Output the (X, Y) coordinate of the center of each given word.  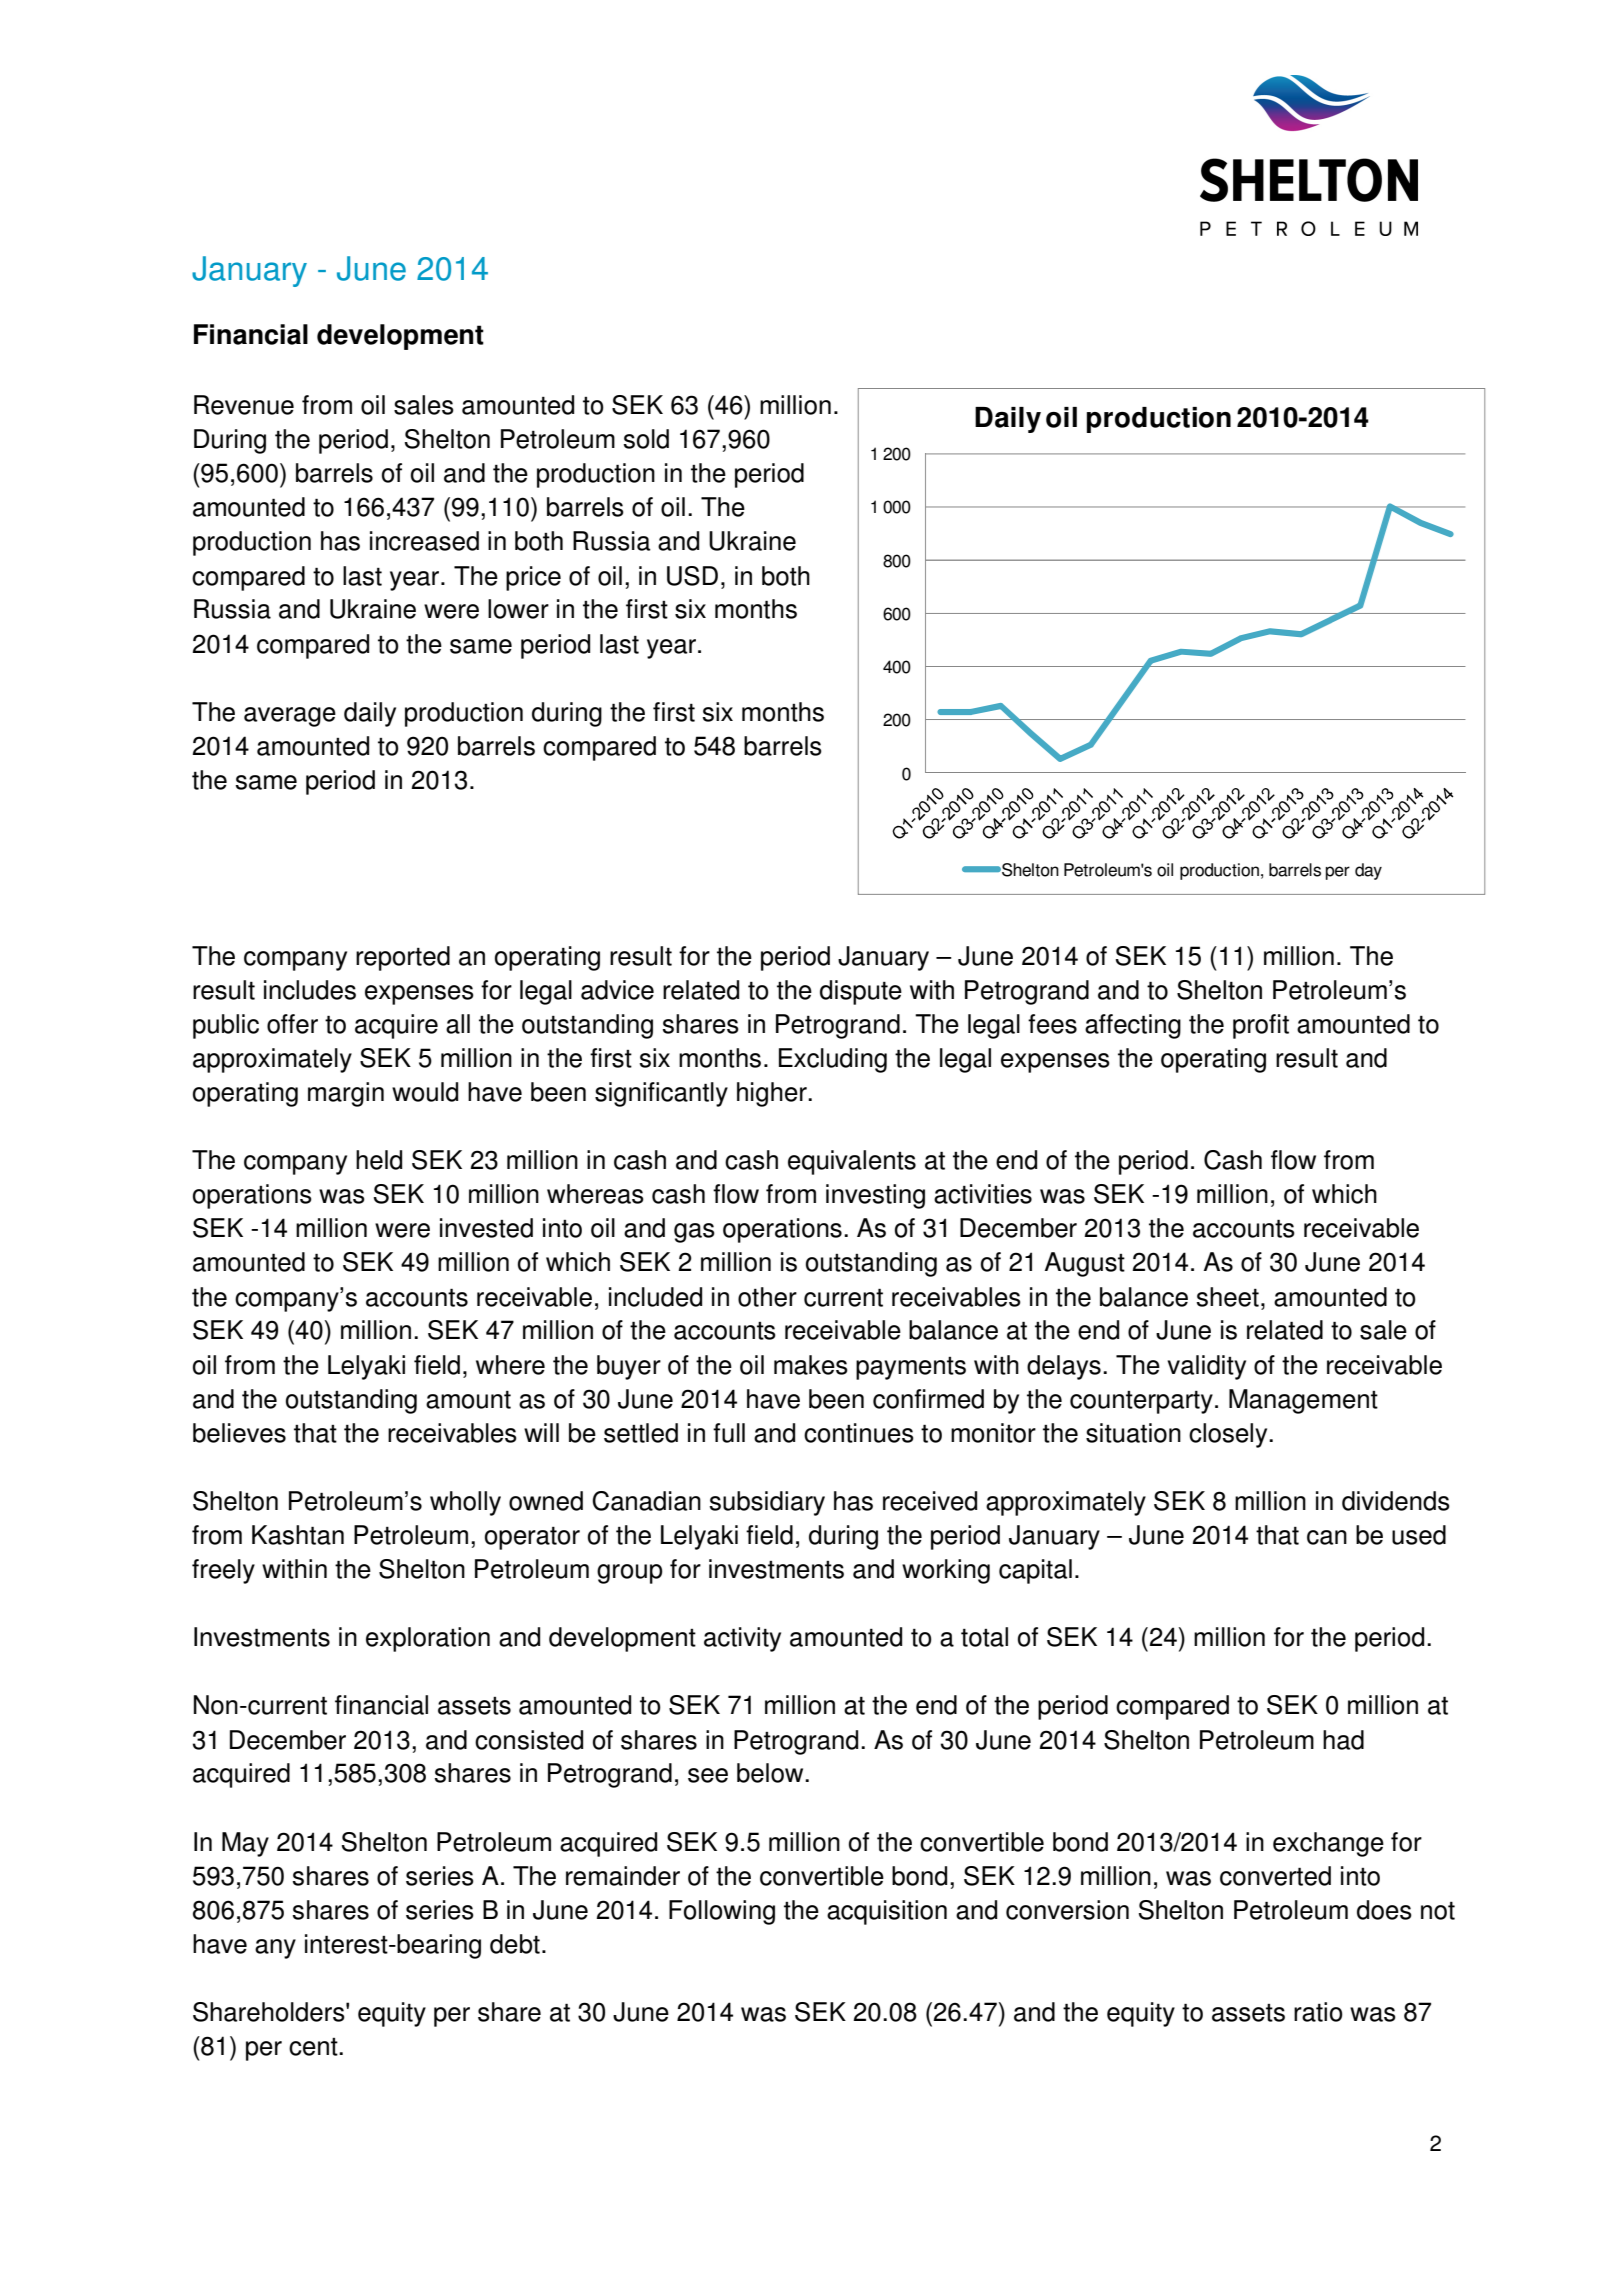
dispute (861, 992)
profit (1261, 1026)
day (1368, 871)
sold (646, 439)
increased (424, 541)
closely (1229, 1435)
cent (314, 2047)
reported (403, 958)
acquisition (887, 1912)
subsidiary (767, 1503)
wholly (465, 1503)
